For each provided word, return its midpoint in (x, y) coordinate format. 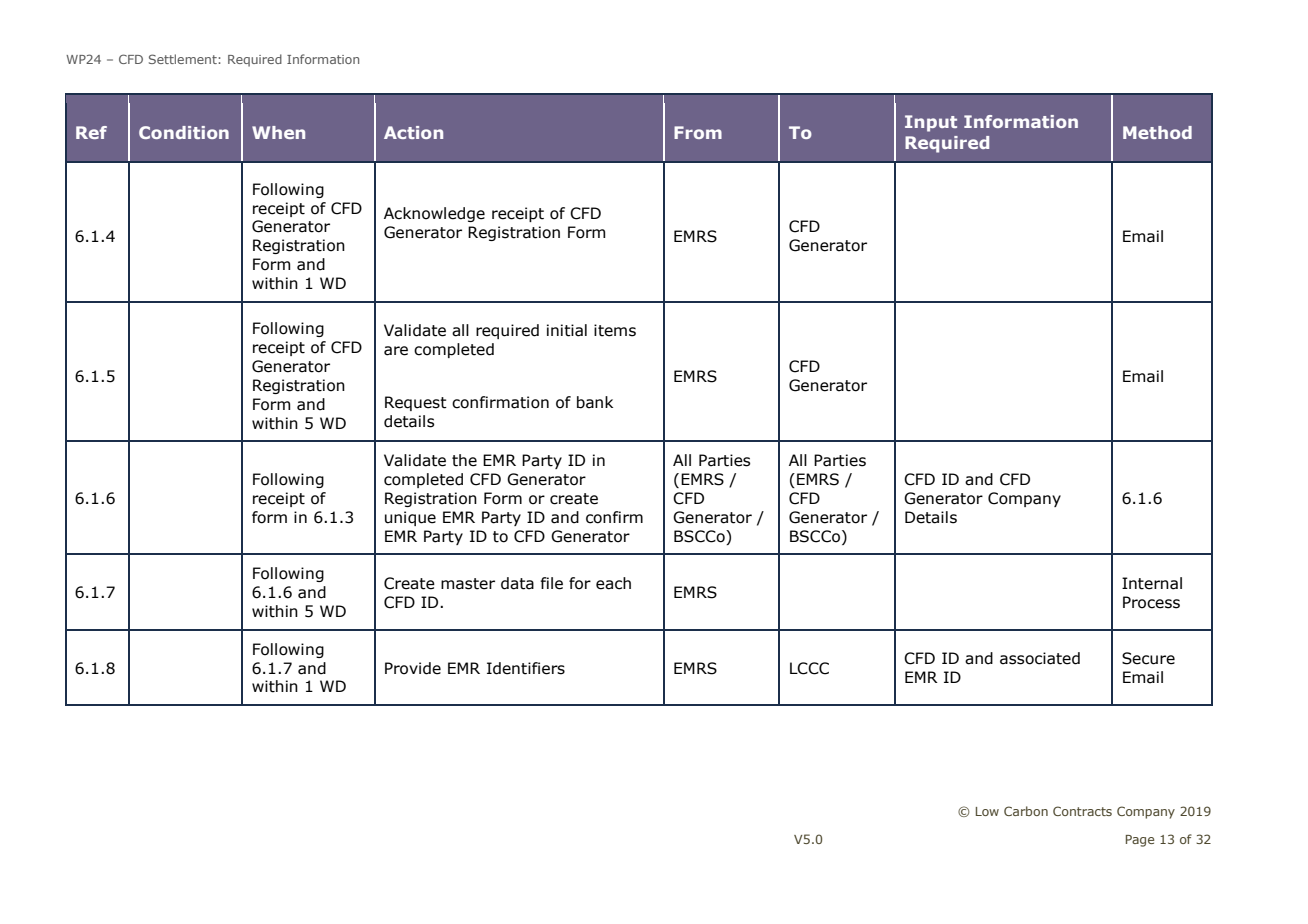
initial (567, 330)
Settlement (184, 59)
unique (410, 518)
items (615, 330)
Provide (413, 668)
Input (931, 123)
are (396, 351)
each (613, 583)
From (698, 132)
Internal (1152, 583)
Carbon (1026, 811)
